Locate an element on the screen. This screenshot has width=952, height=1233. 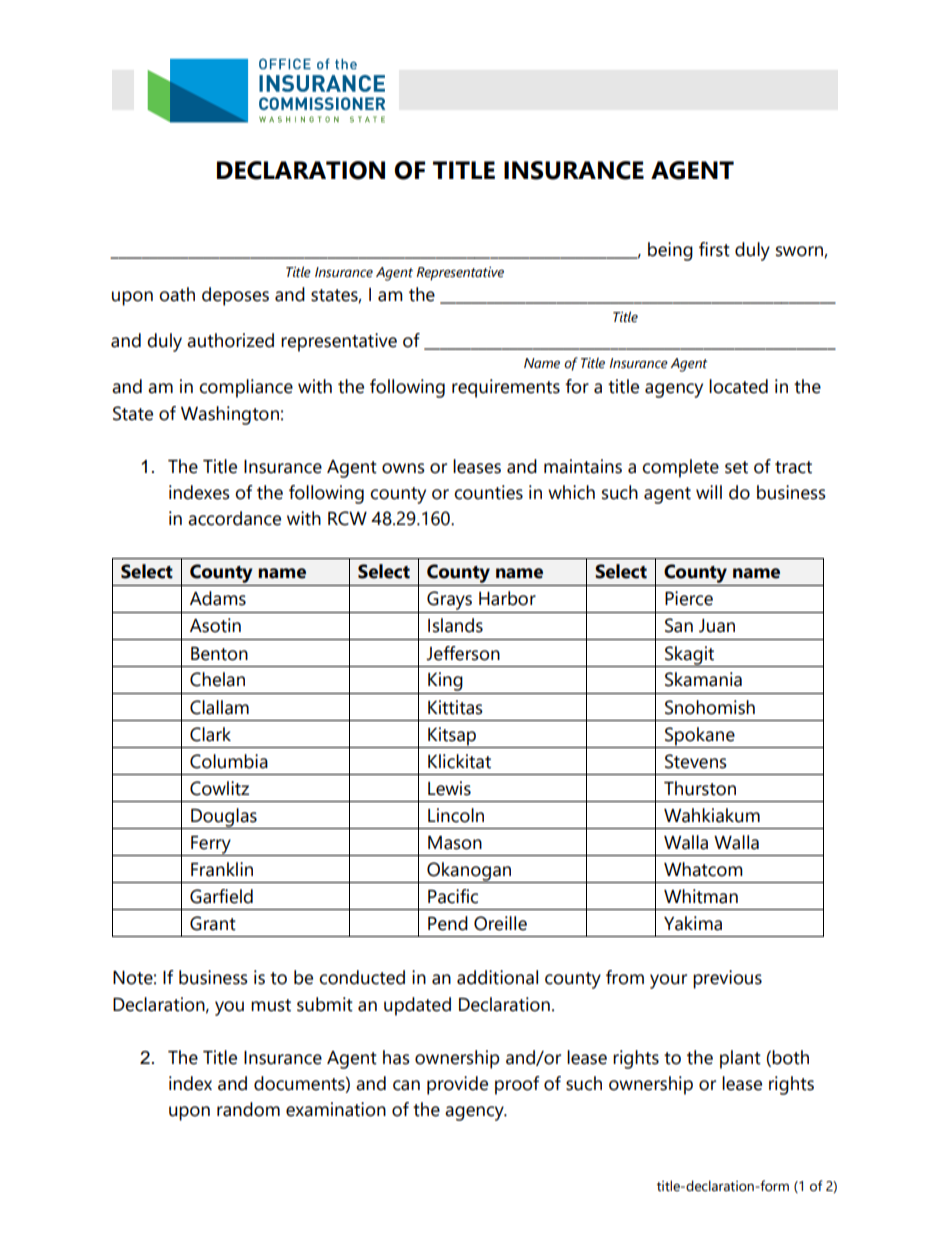
will is located at coordinates (709, 492).
